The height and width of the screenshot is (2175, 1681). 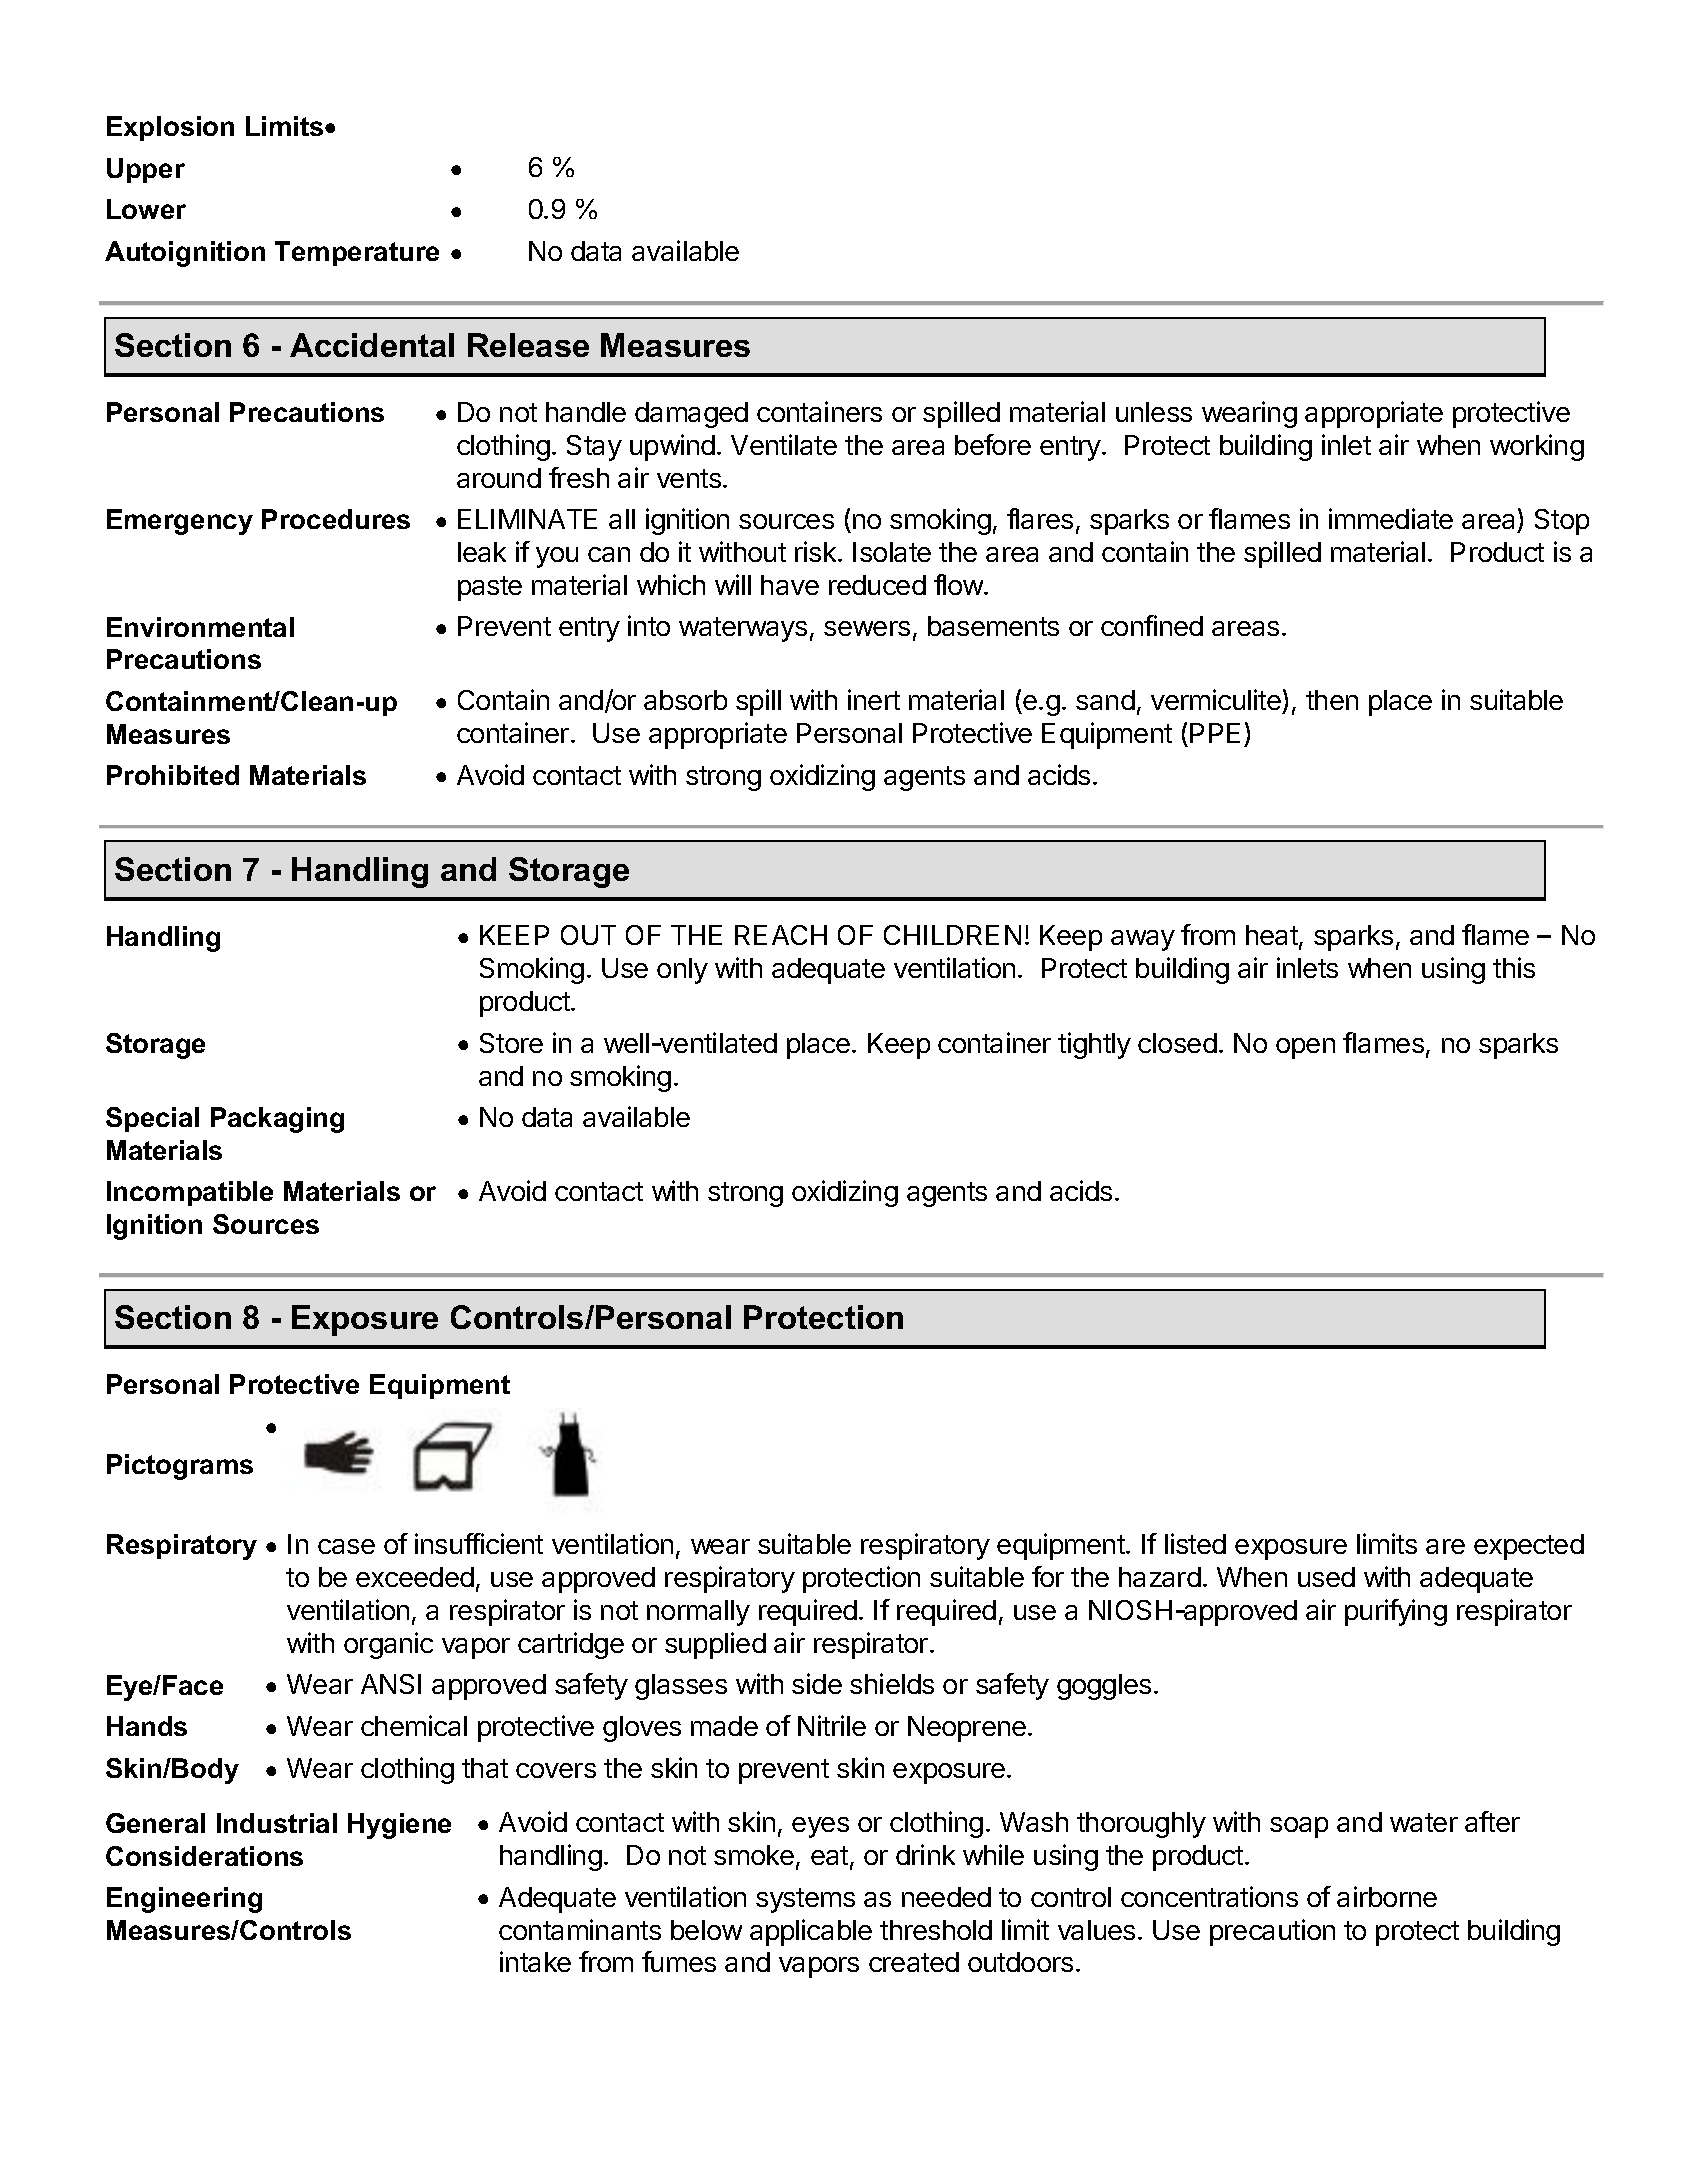 What do you see at coordinates (1305, 1048) in the screenshot?
I see `open` at bounding box center [1305, 1048].
